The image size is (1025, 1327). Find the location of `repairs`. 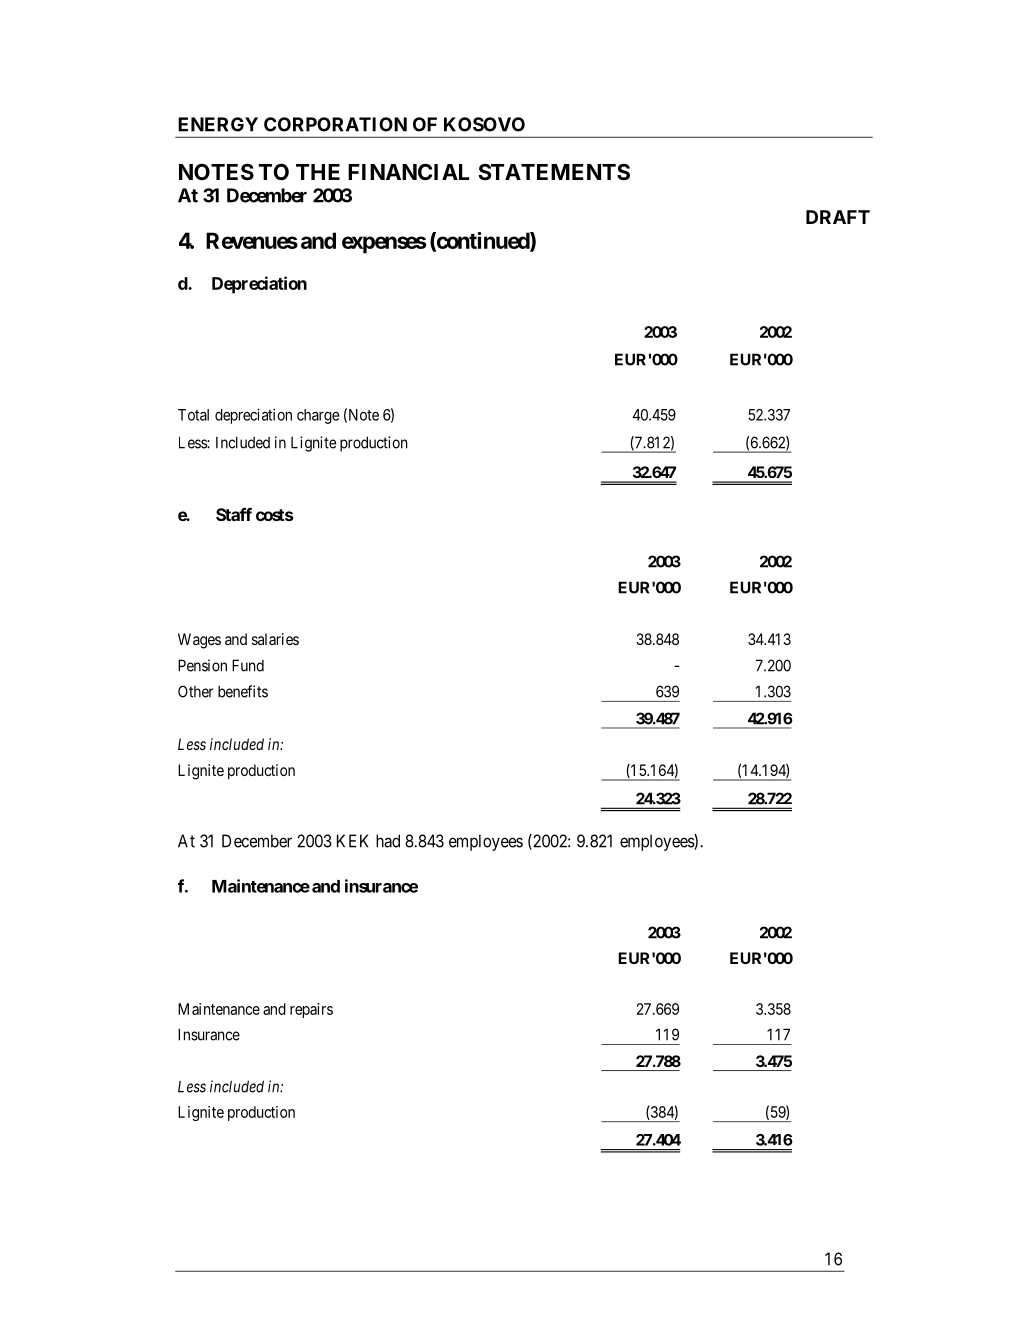

repairs is located at coordinates (311, 1010).
